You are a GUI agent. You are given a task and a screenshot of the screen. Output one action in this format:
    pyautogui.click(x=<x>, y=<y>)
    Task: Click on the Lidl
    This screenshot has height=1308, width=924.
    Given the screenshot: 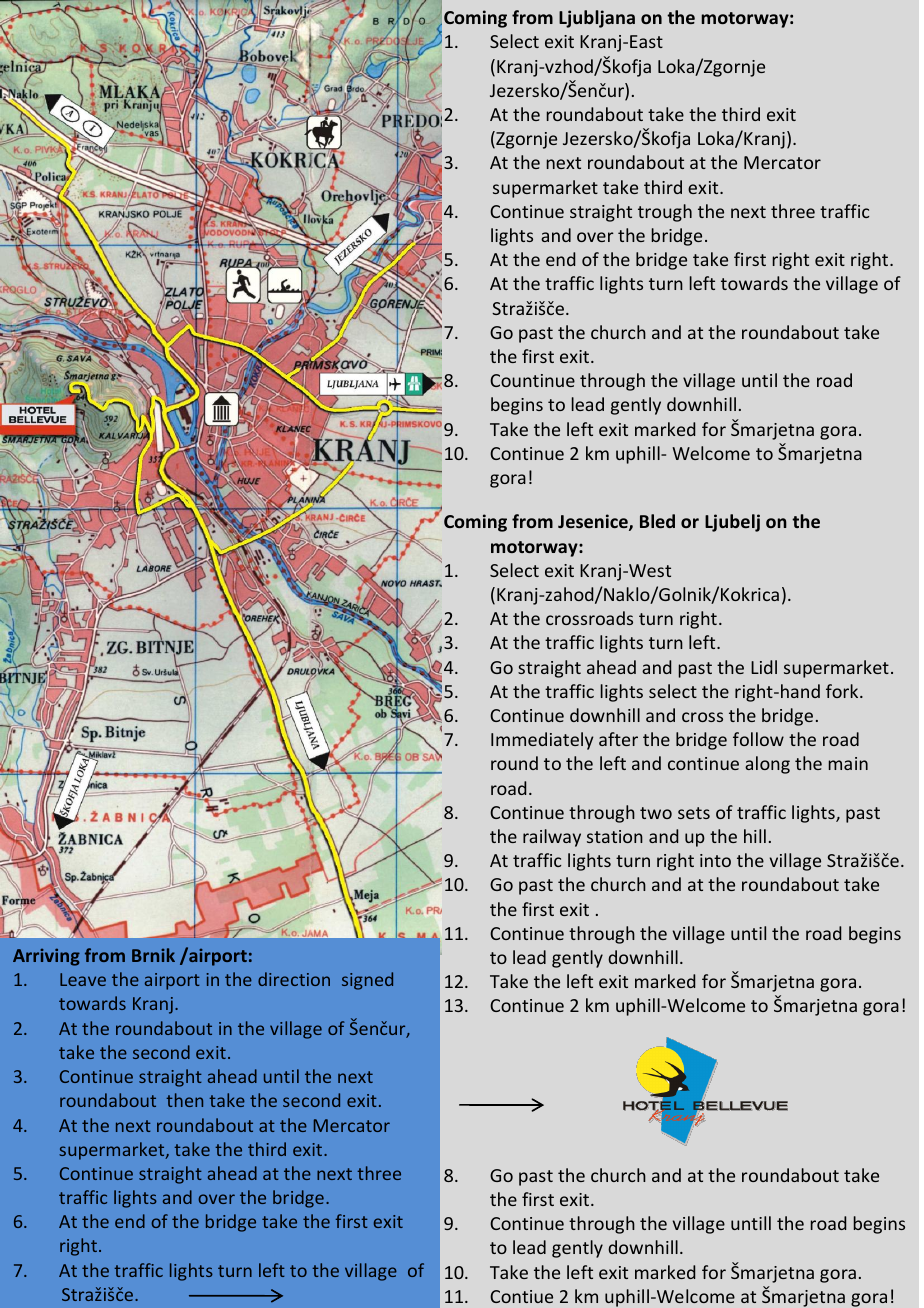 What is the action you would take?
    pyautogui.click(x=764, y=667)
